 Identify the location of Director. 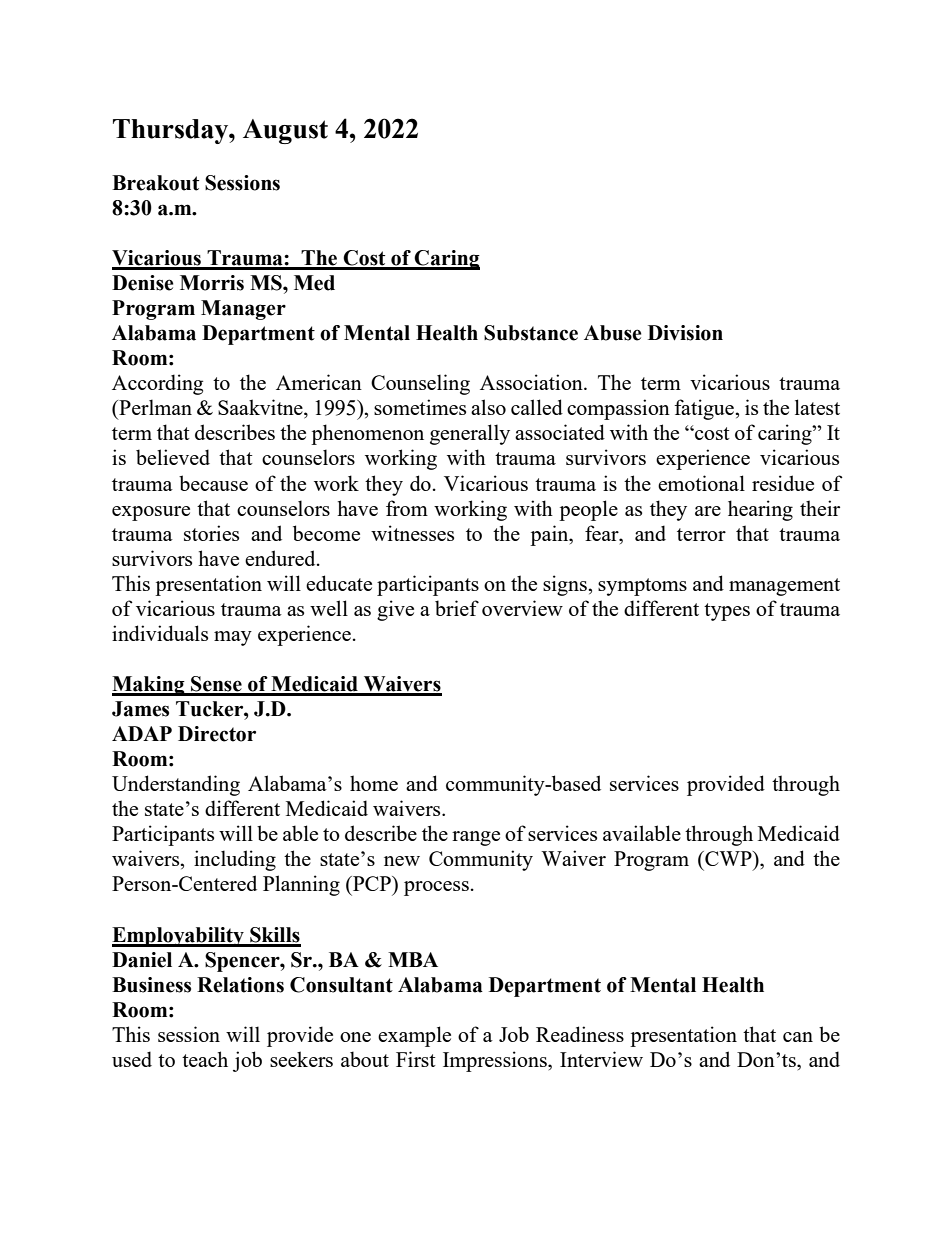
(217, 734).
